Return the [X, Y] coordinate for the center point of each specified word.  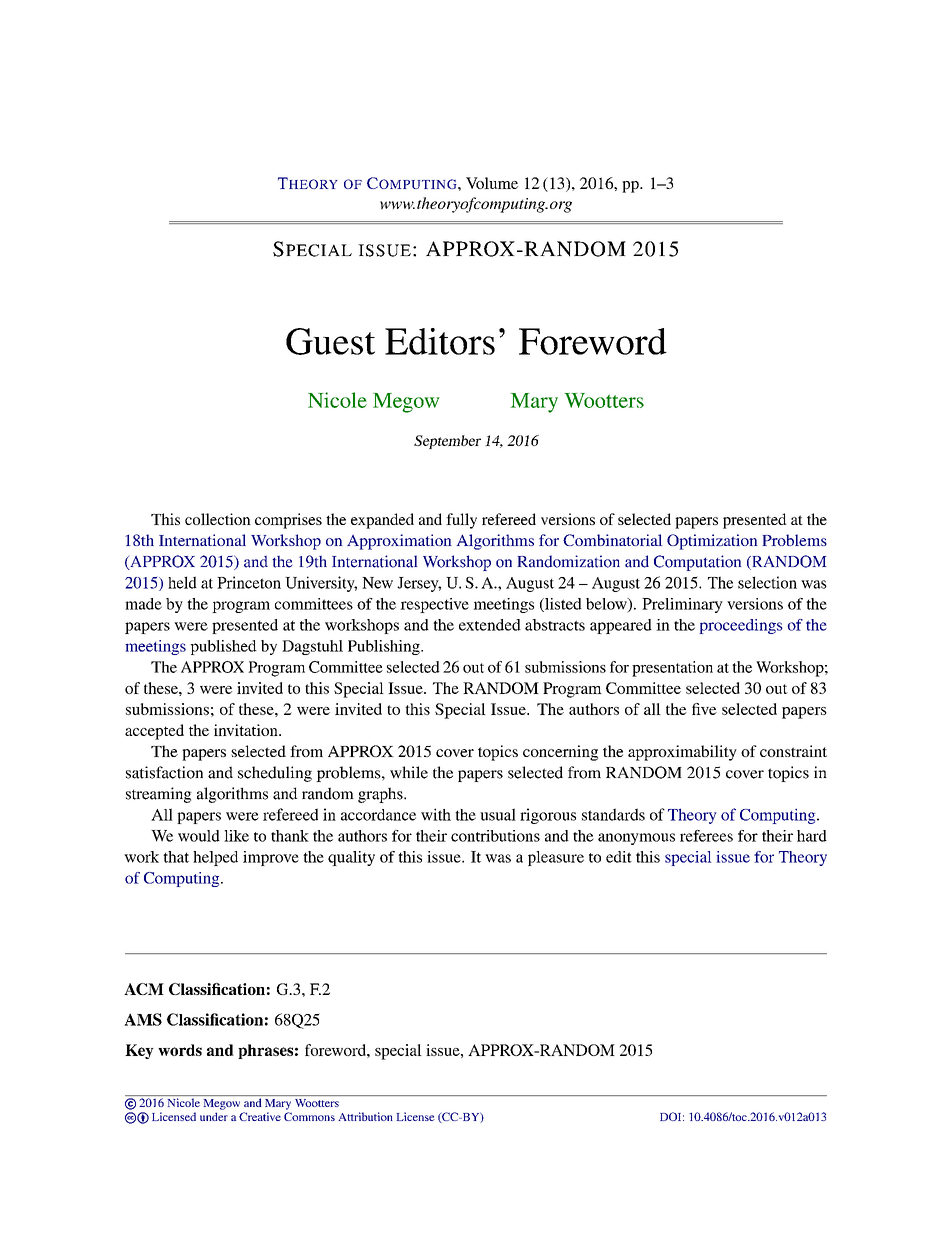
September [447, 442]
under [214, 1116]
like [236, 836]
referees [706, 836]
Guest [330, 341]
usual [498, 814]
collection [218, 519]
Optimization [712, 542]
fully [461, 521]
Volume [492, 183]
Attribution [365, 1116]
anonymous [636, 839]
